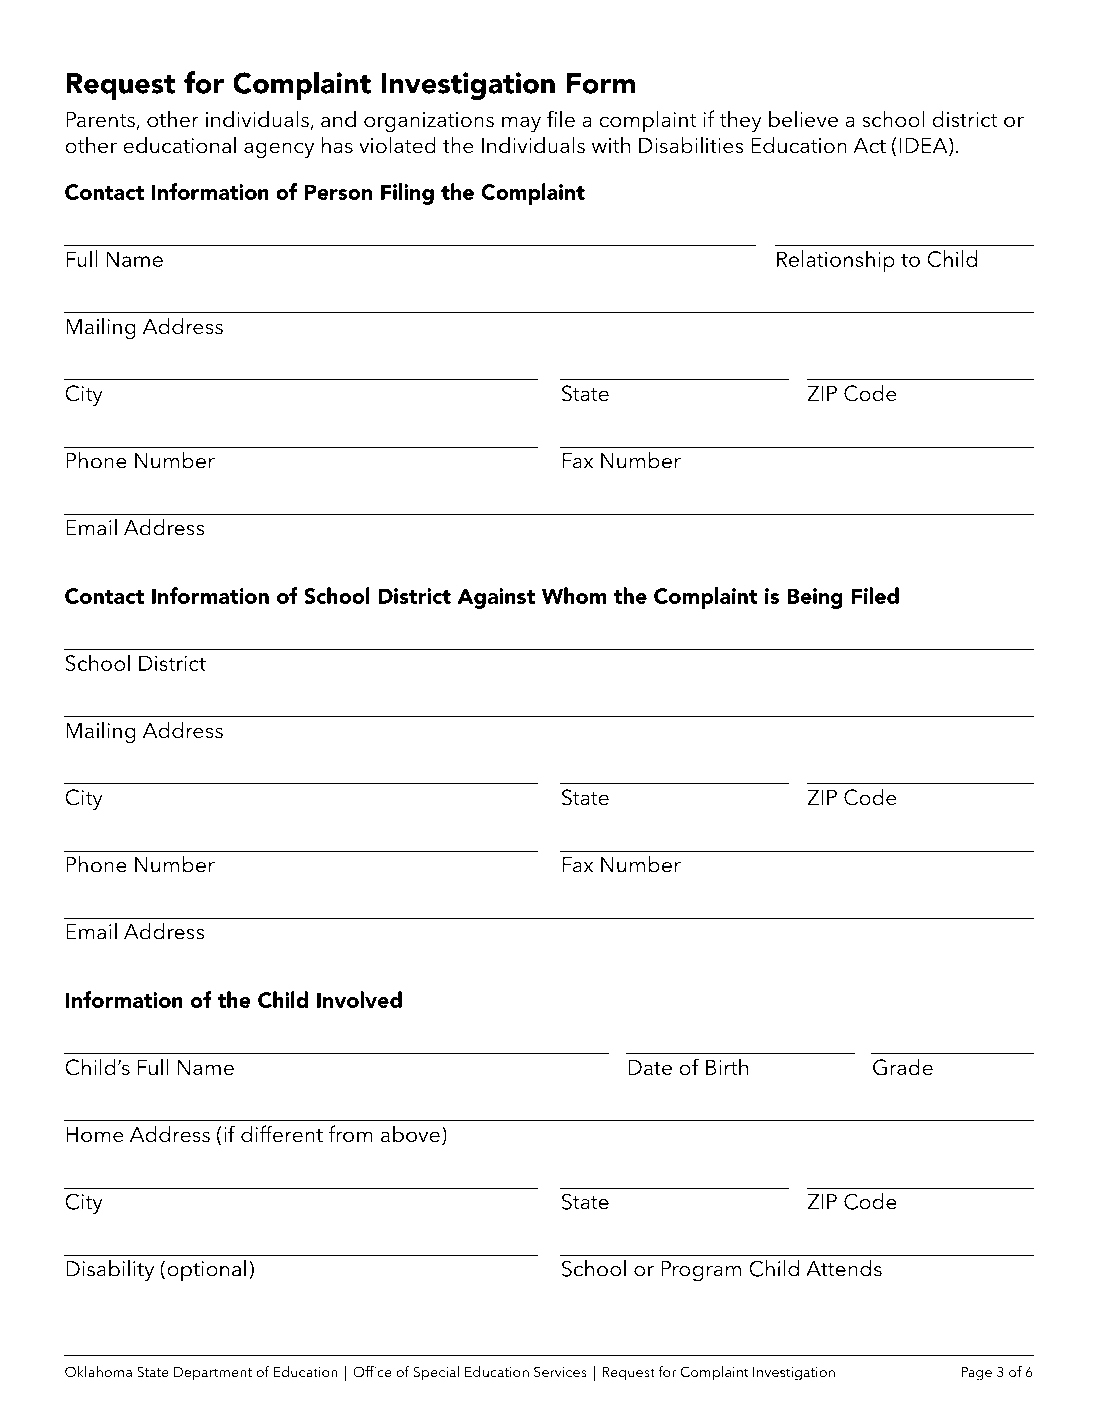  What do you see at coordinates (496, 598) in the screenshot?
I see `Against` at bounding box center [496, 598].
